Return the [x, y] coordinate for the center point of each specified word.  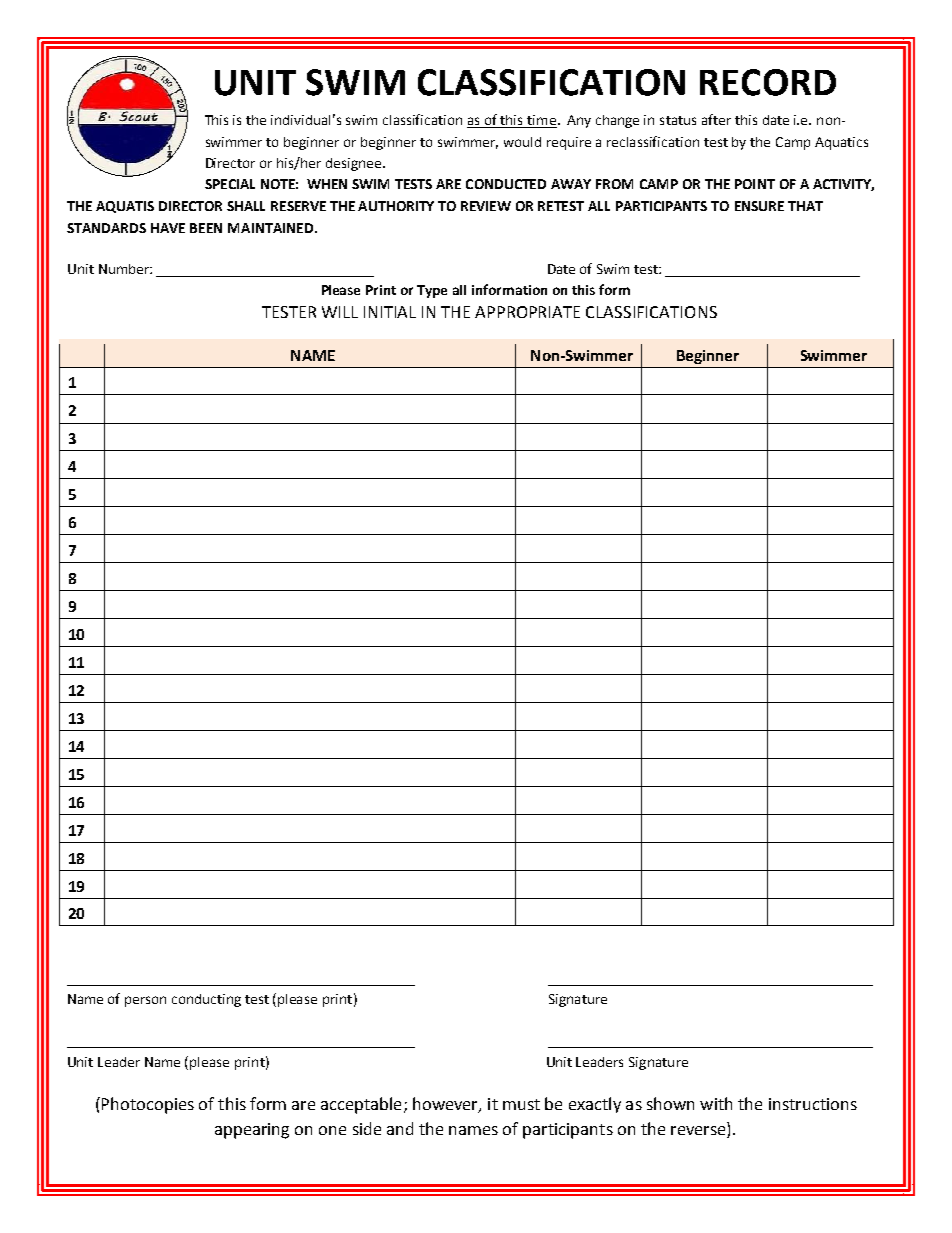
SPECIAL [230, 184]
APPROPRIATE [527, 312]
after [716, 119]
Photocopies [148, 1105]
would [522, 142]
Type [432, 291]
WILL [340, 312]
